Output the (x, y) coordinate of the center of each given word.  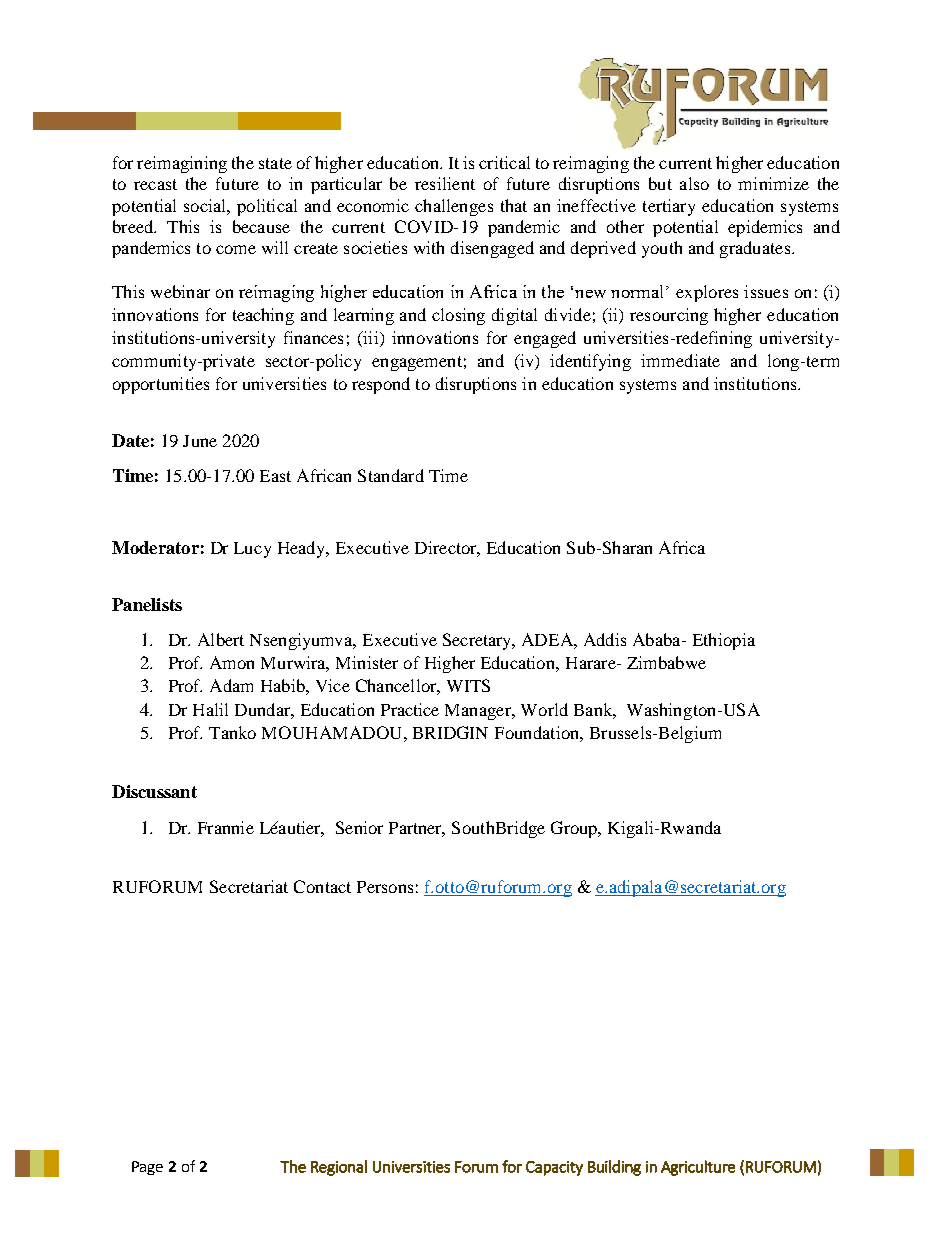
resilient (445, 183)
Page (147, 1168)
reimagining (182, 164)
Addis (605, 639)
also (694, 183)
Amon (232, 662)
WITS (468, 685)
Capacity (554, 1168)
